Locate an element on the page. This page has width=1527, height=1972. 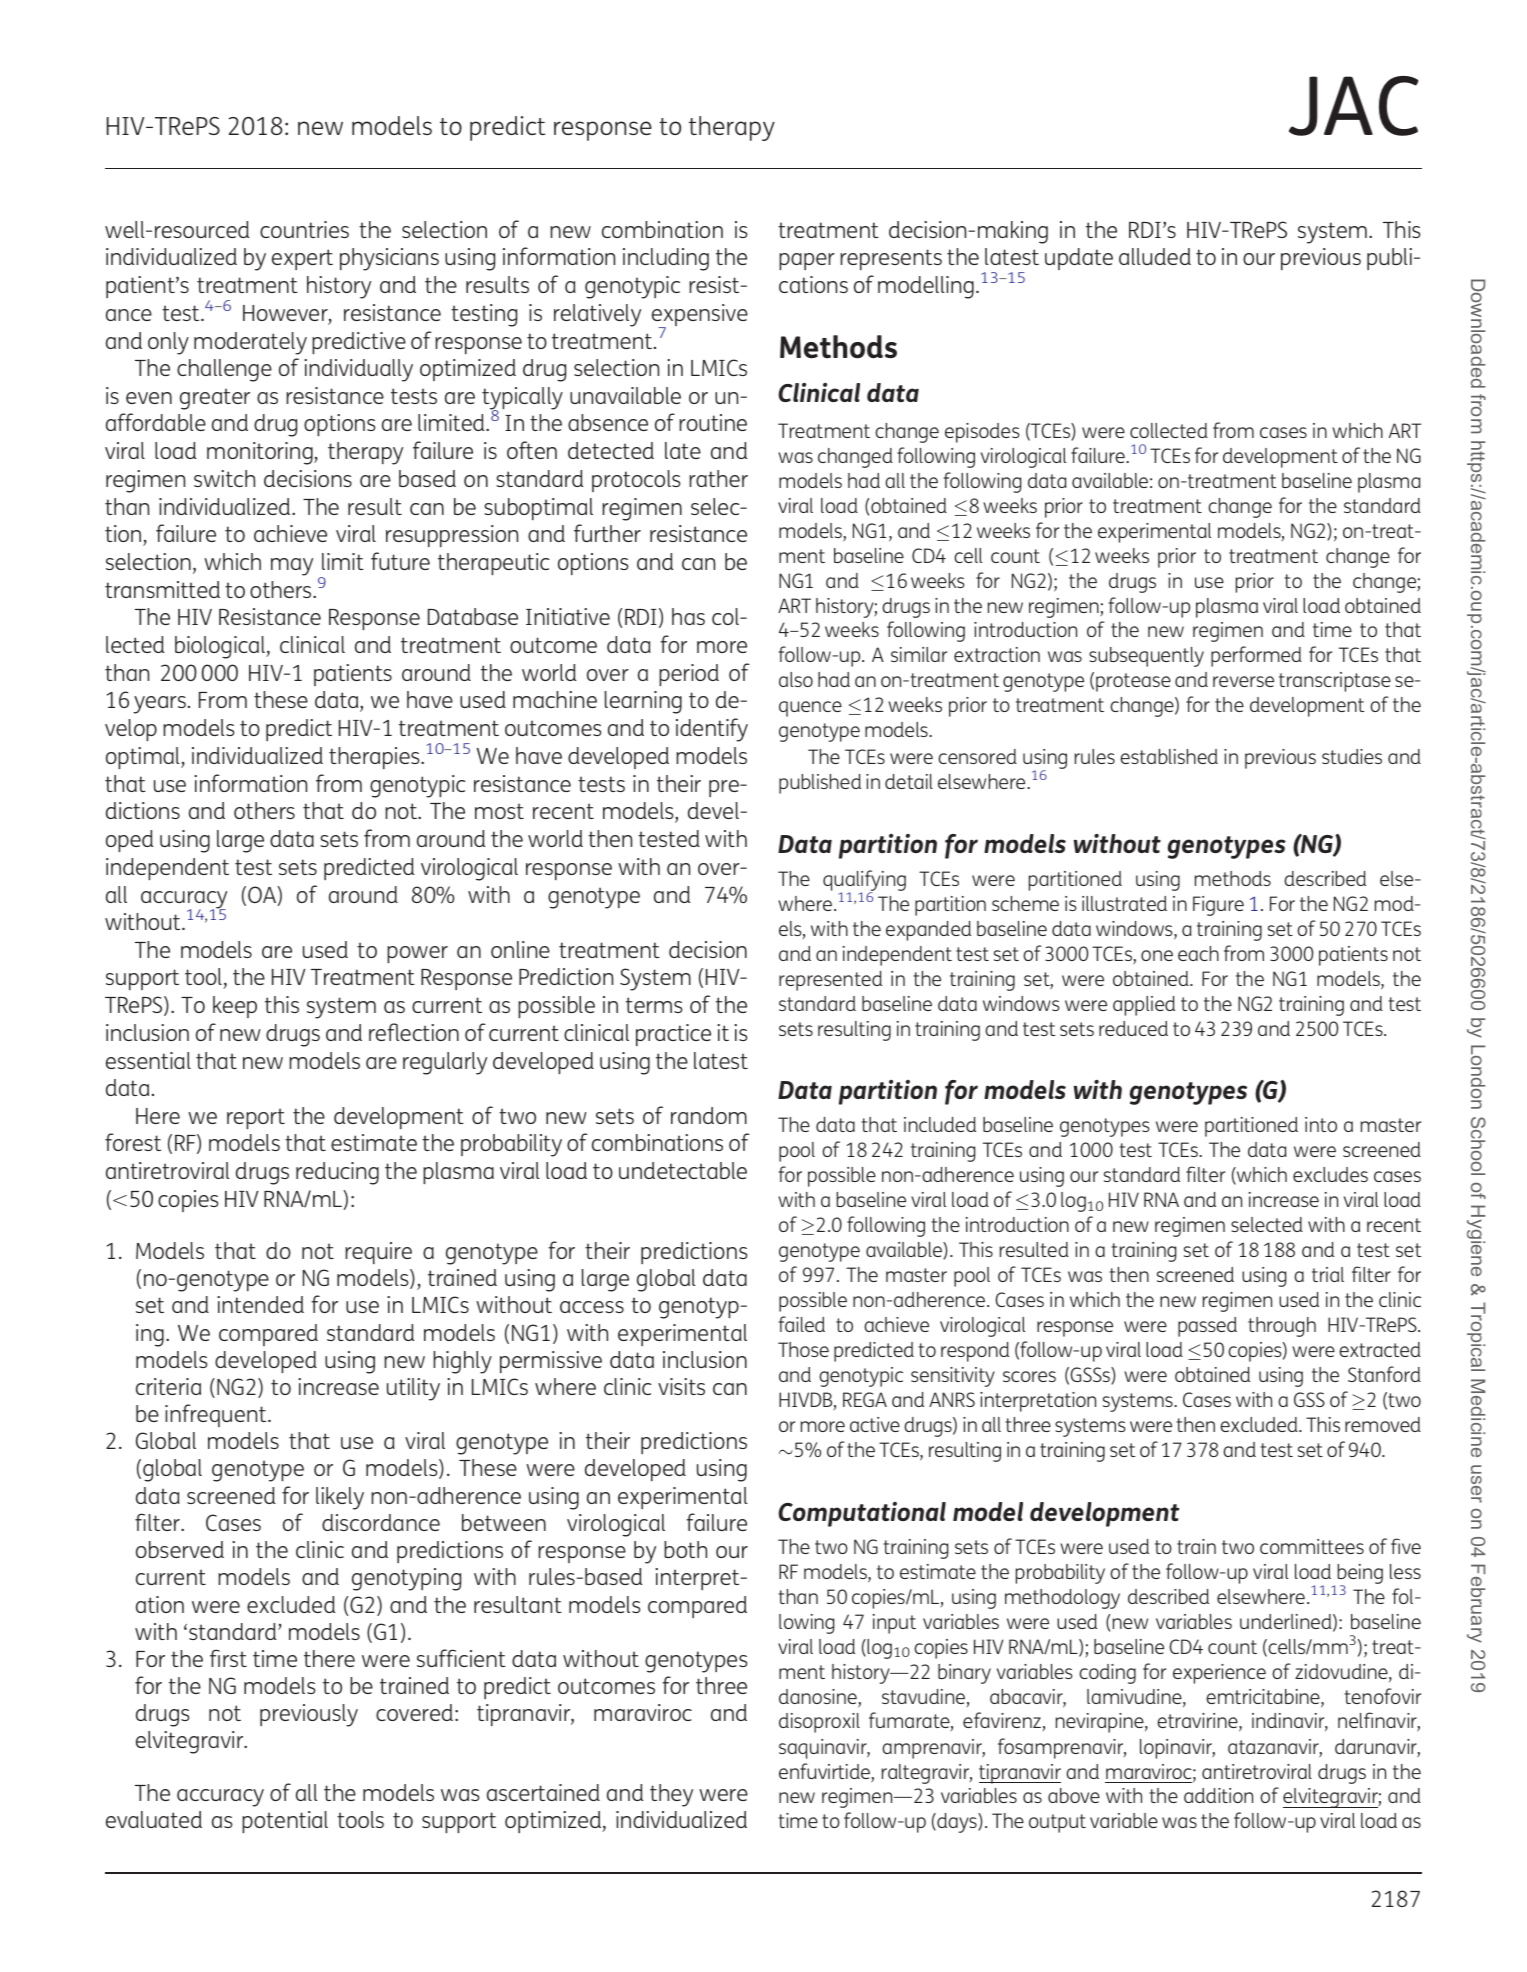
also is located at coordinates (796, 679).
